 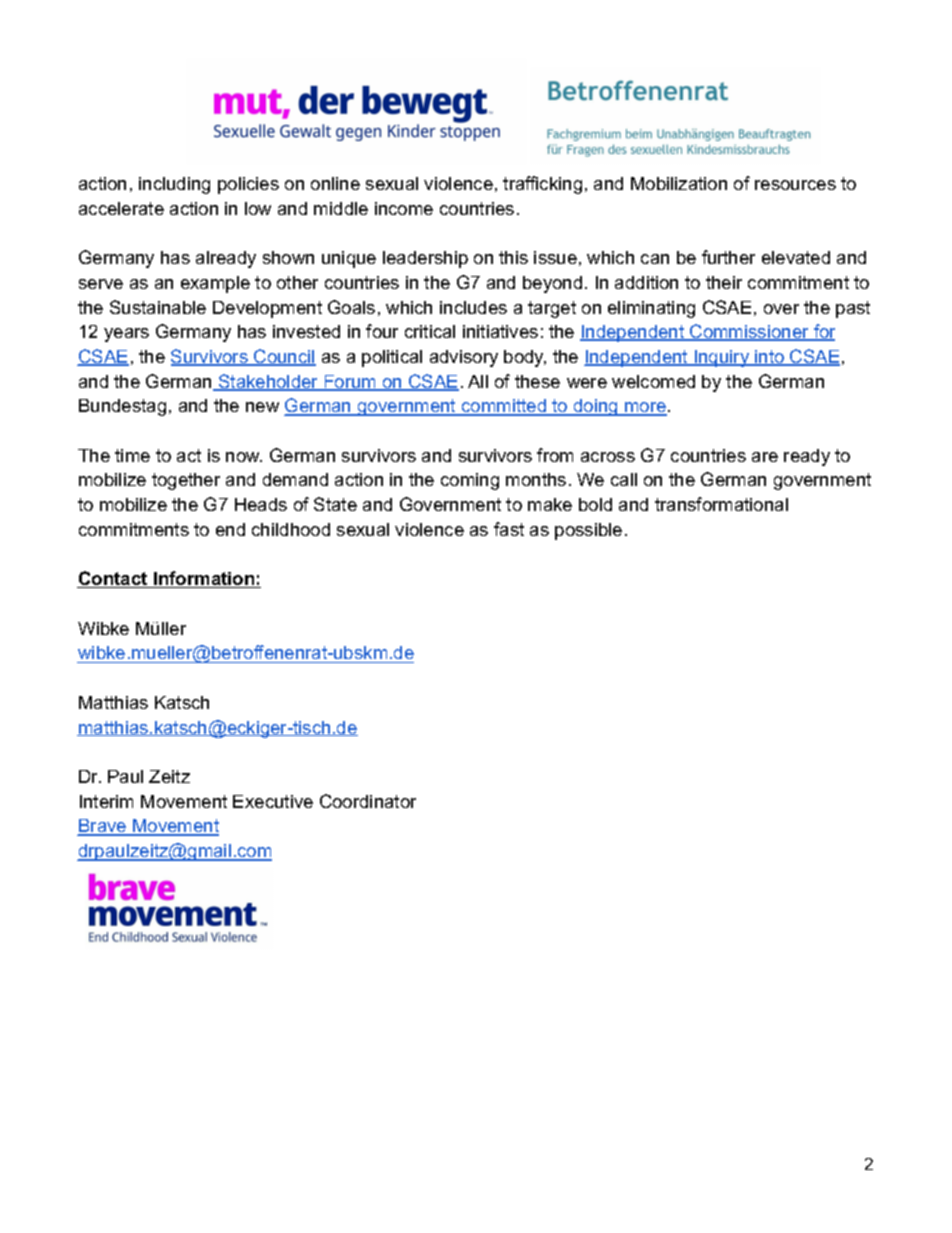 I want to click on fast, so click(x=509, y=529).
